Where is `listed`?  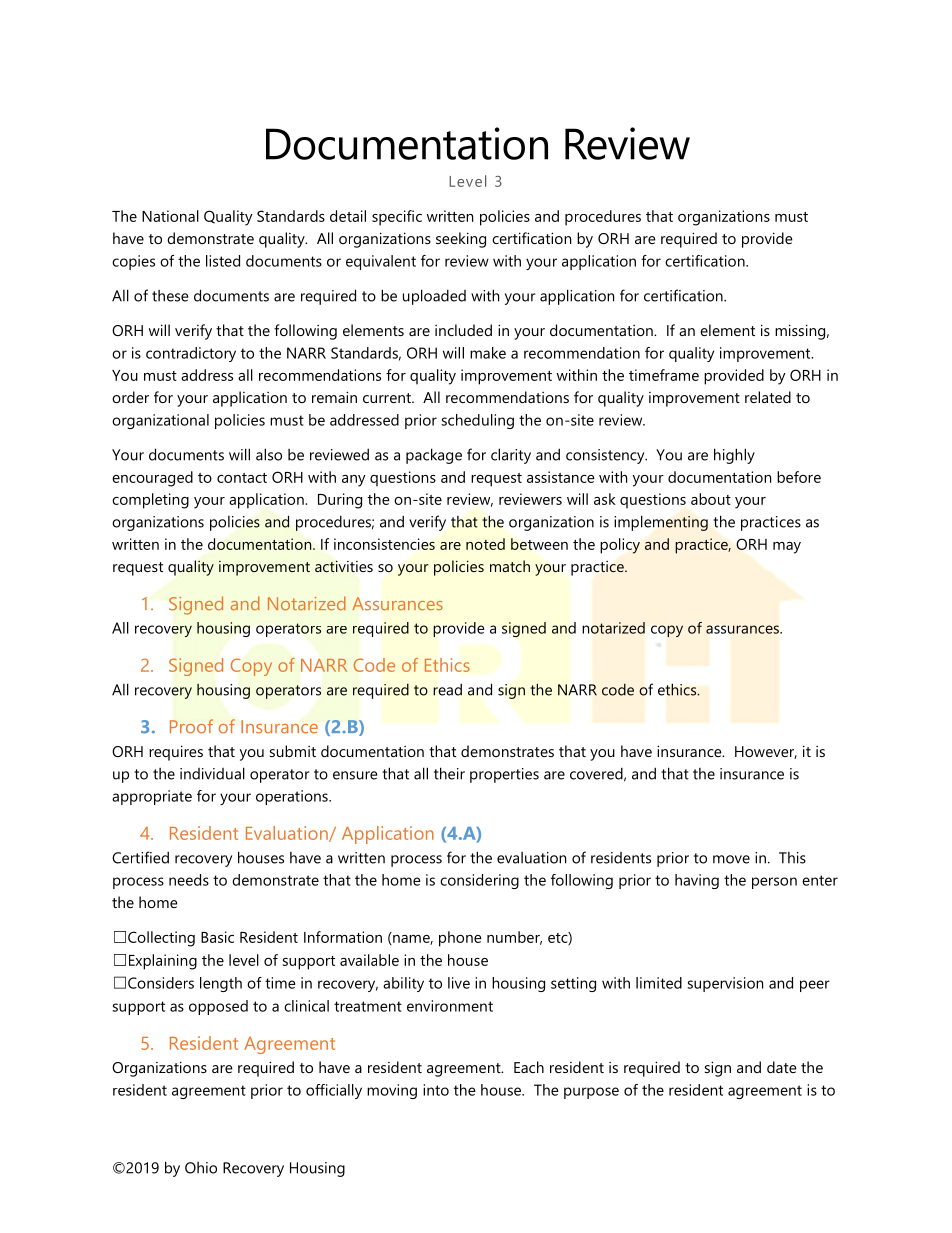
listed is located at coordinates (223, 261).
